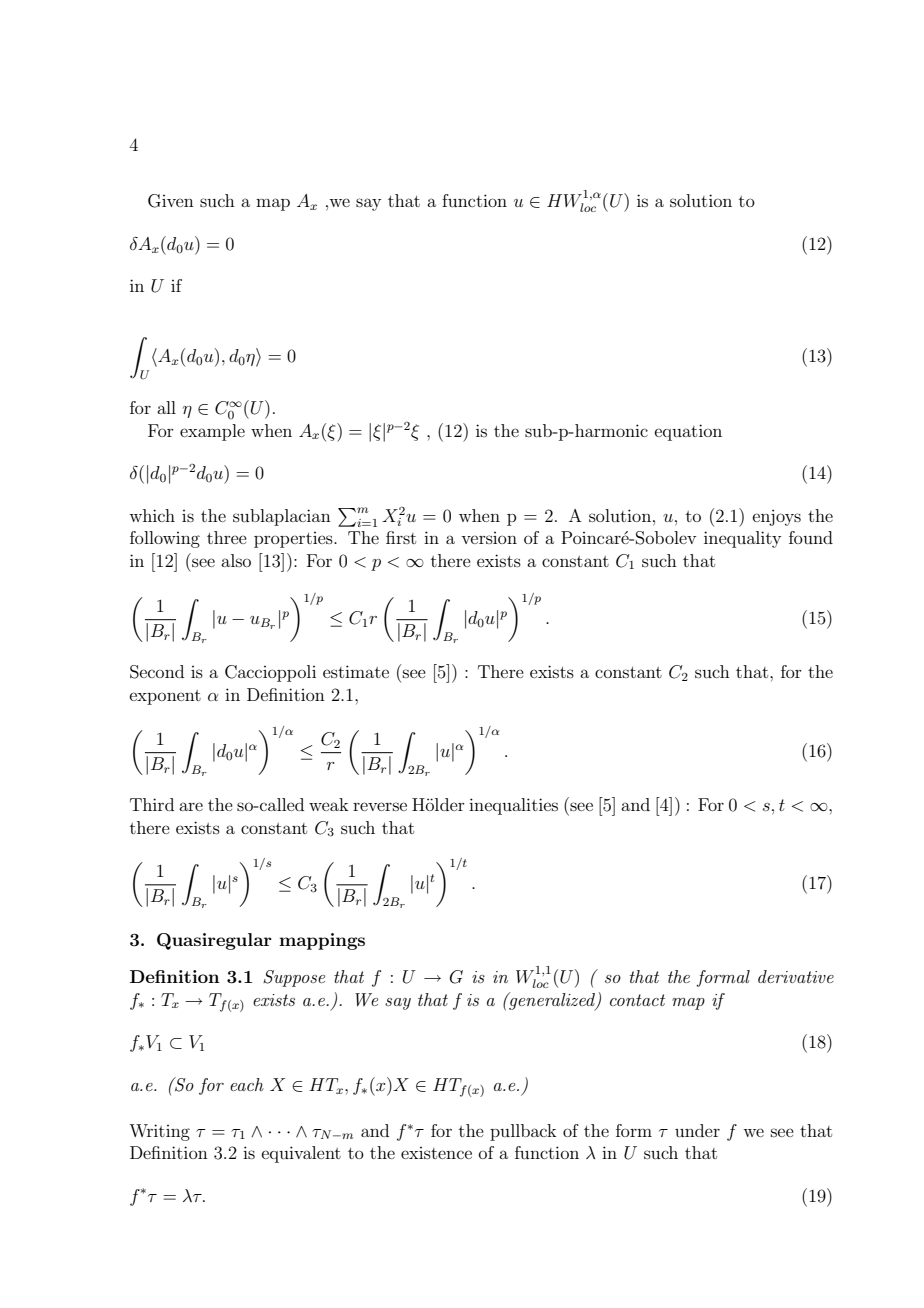 The height and width of the image is (1308, 924). What do you see at coordinates (247, 1084) in the image?
I see `each` at bounding box center [247, 1084].
